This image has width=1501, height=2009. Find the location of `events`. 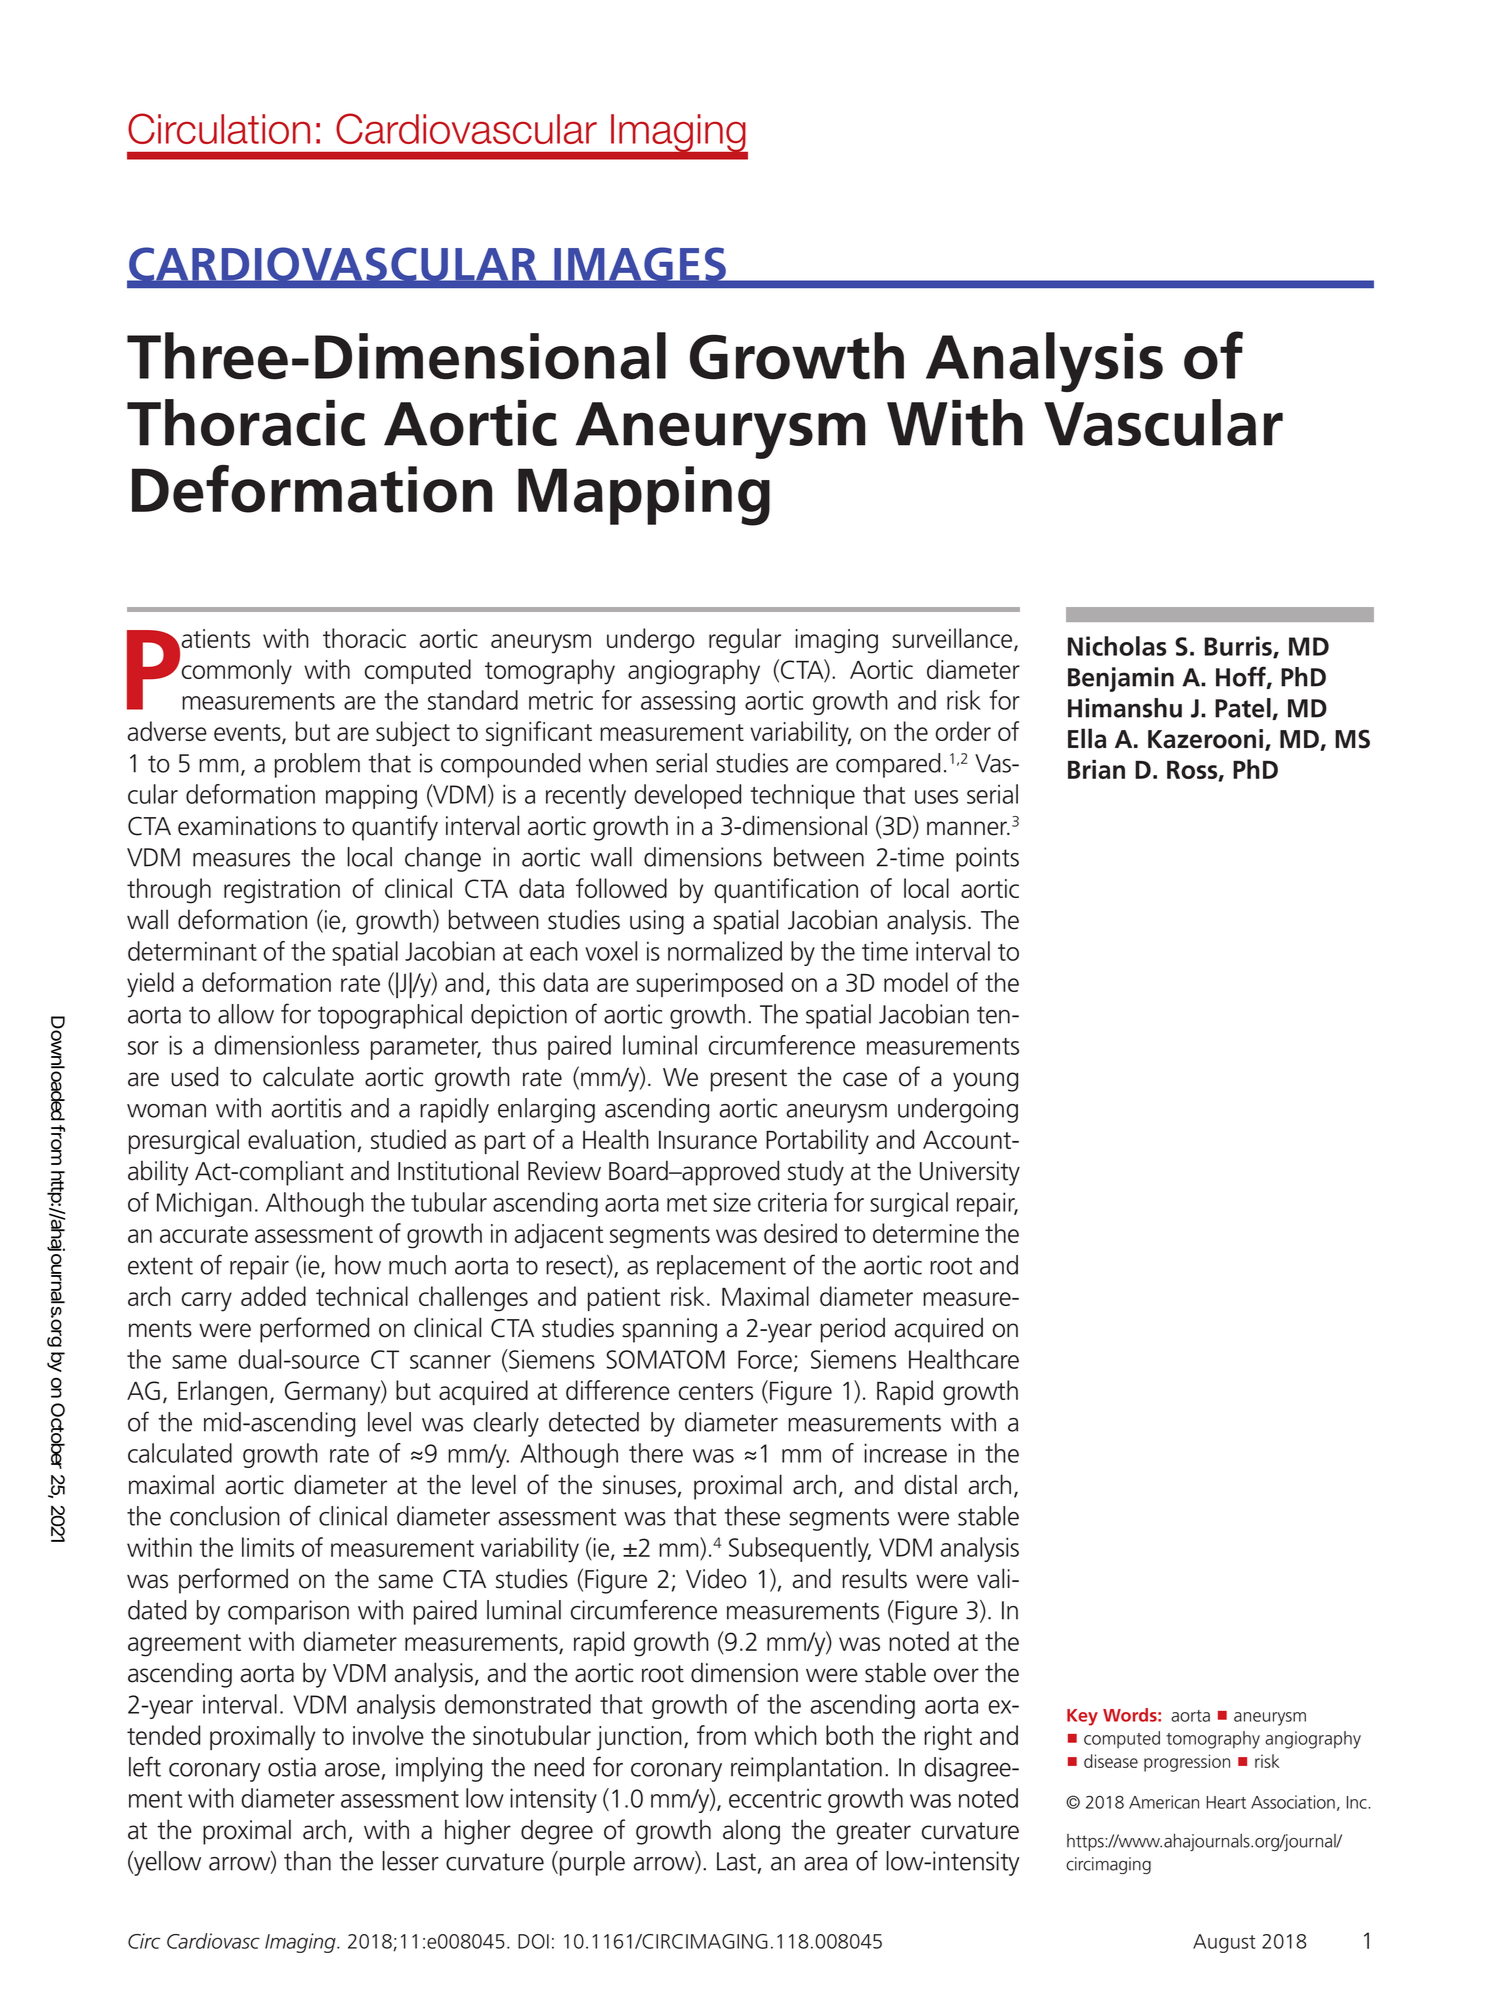

events is located at coordinates (248, 734).
